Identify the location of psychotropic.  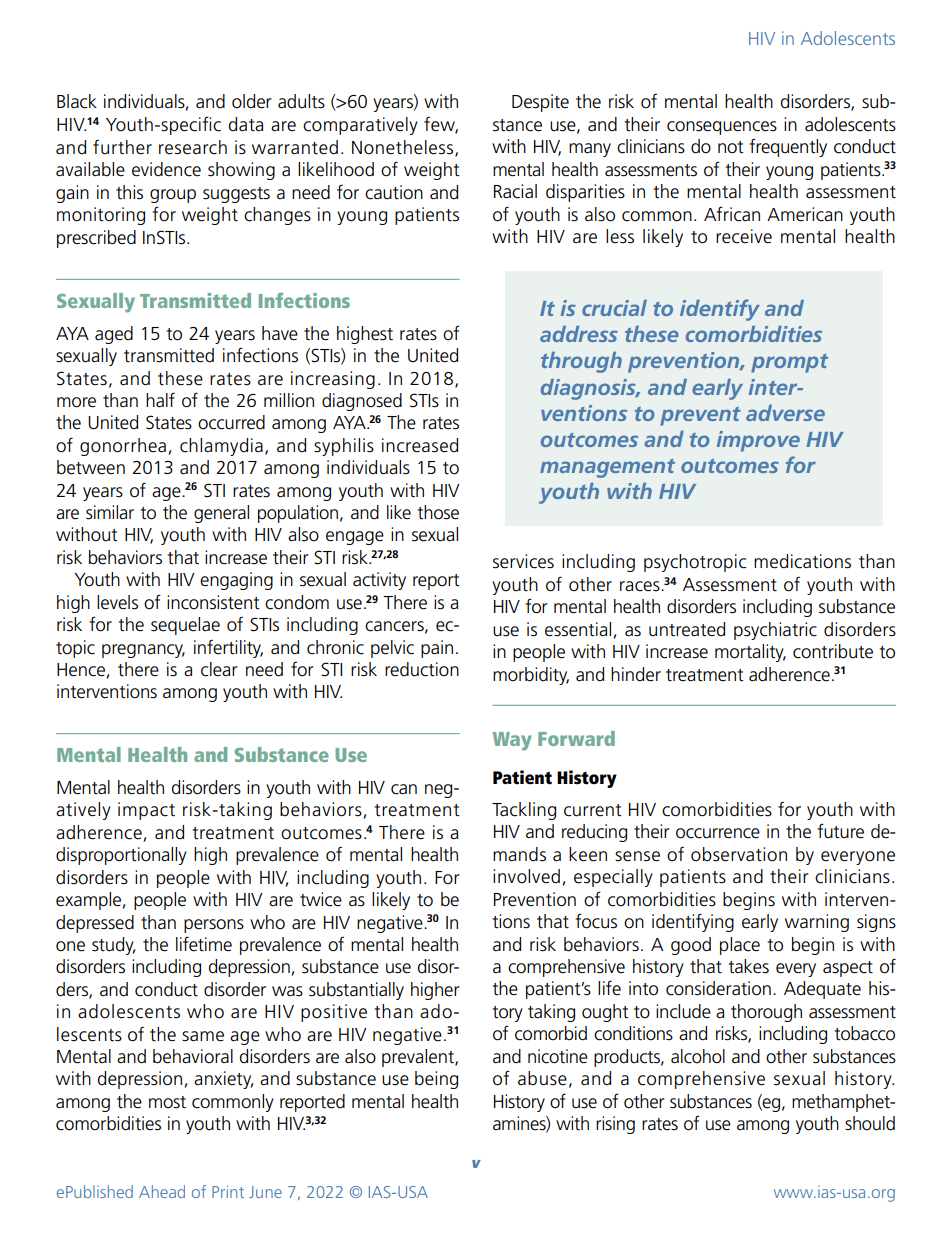
(695, 563).
